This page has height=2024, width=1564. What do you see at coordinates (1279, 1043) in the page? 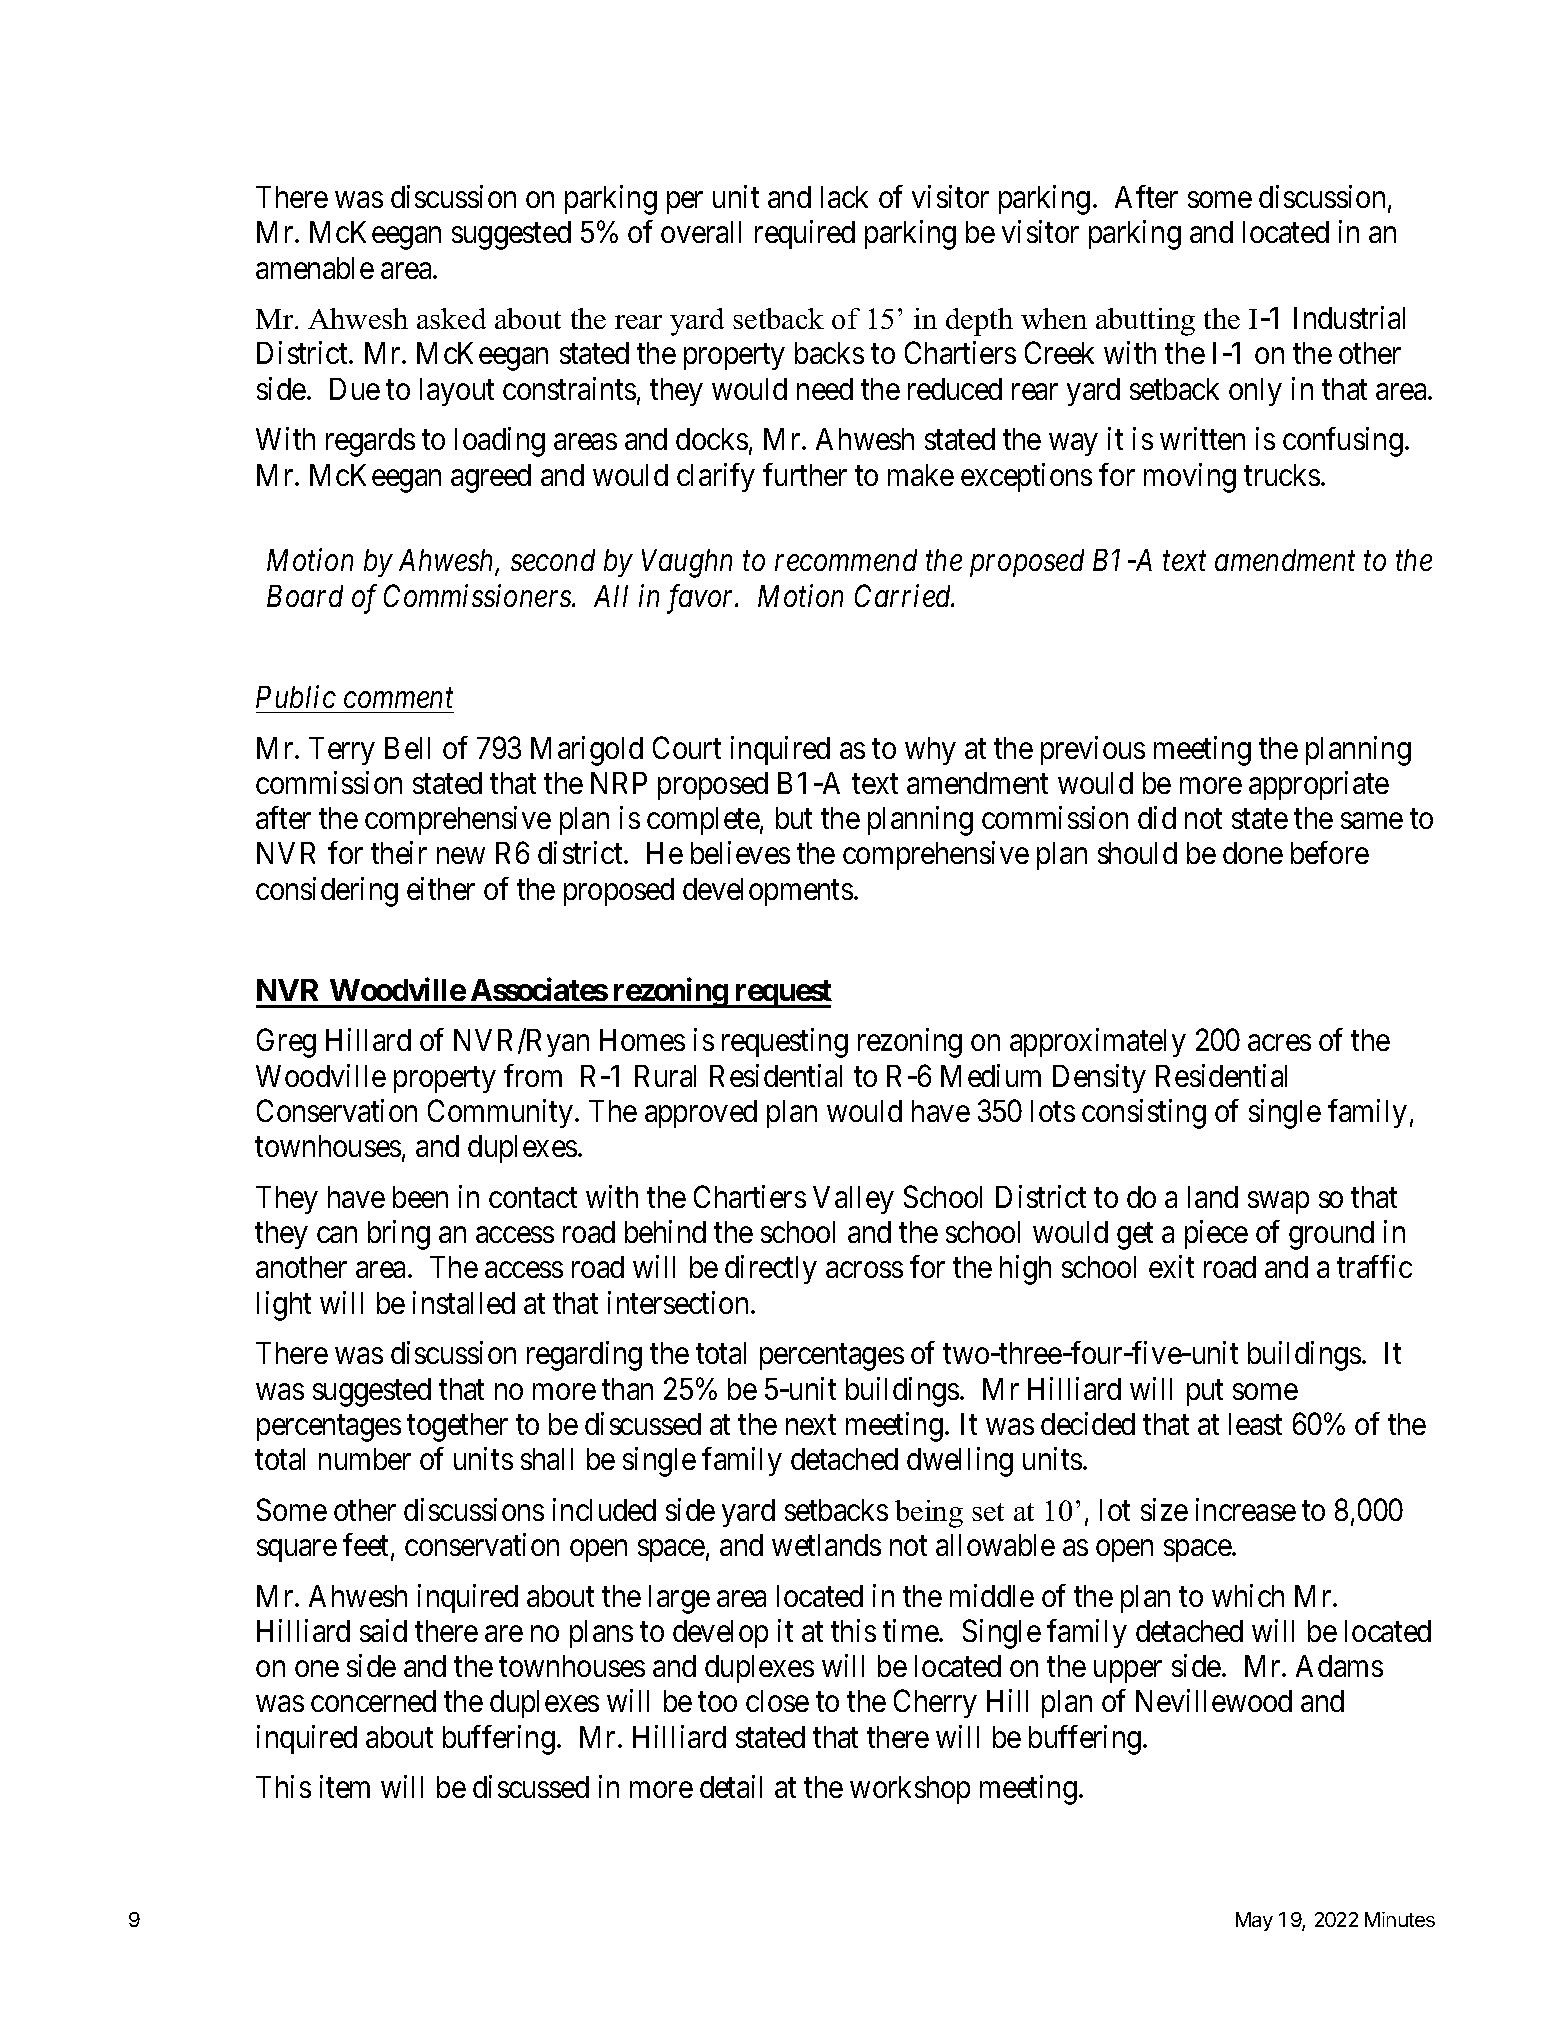
I see `acres` at bounding box center [1279, 1043].
